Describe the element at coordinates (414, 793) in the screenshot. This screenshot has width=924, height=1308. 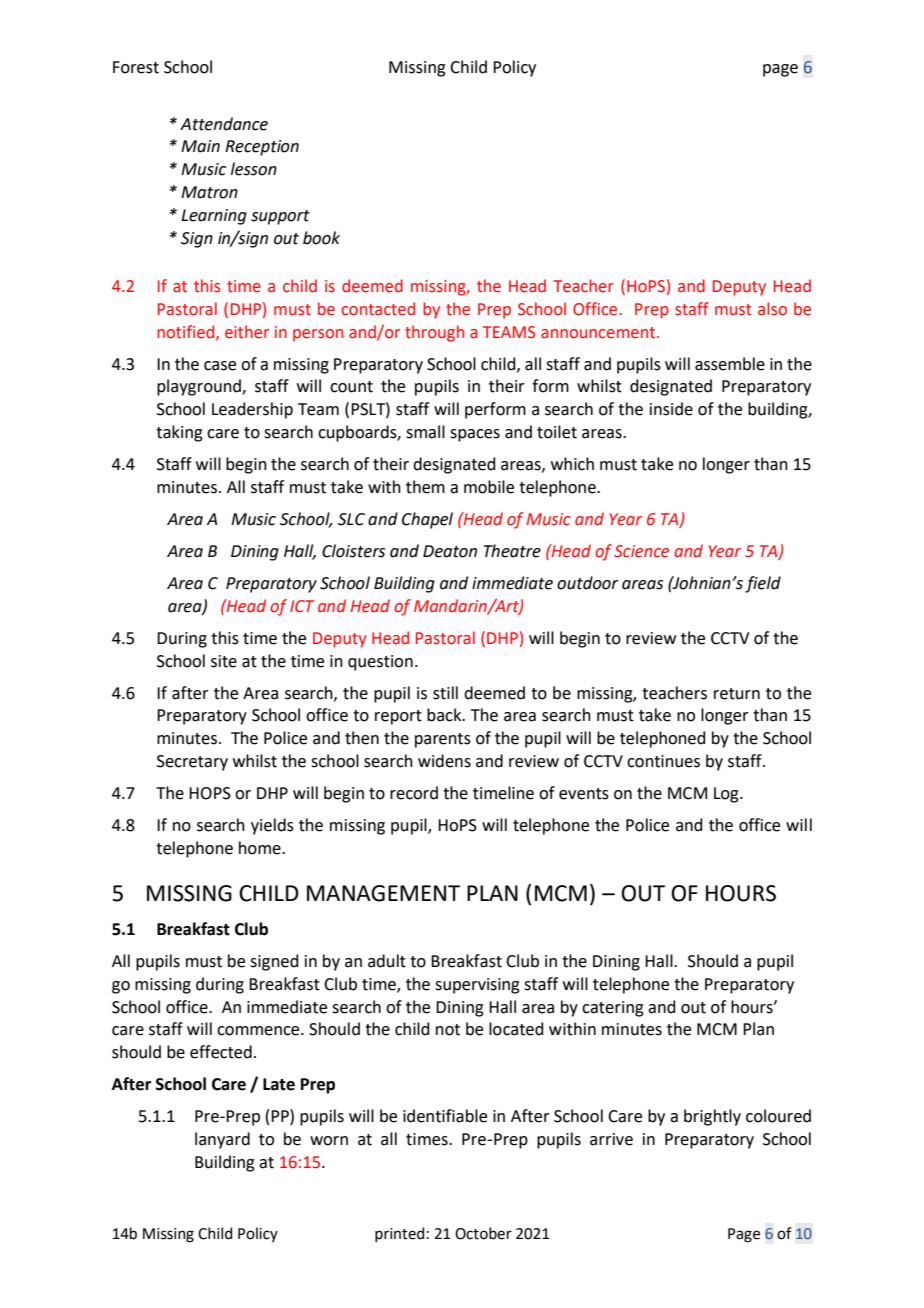
I see `record` at that location.
